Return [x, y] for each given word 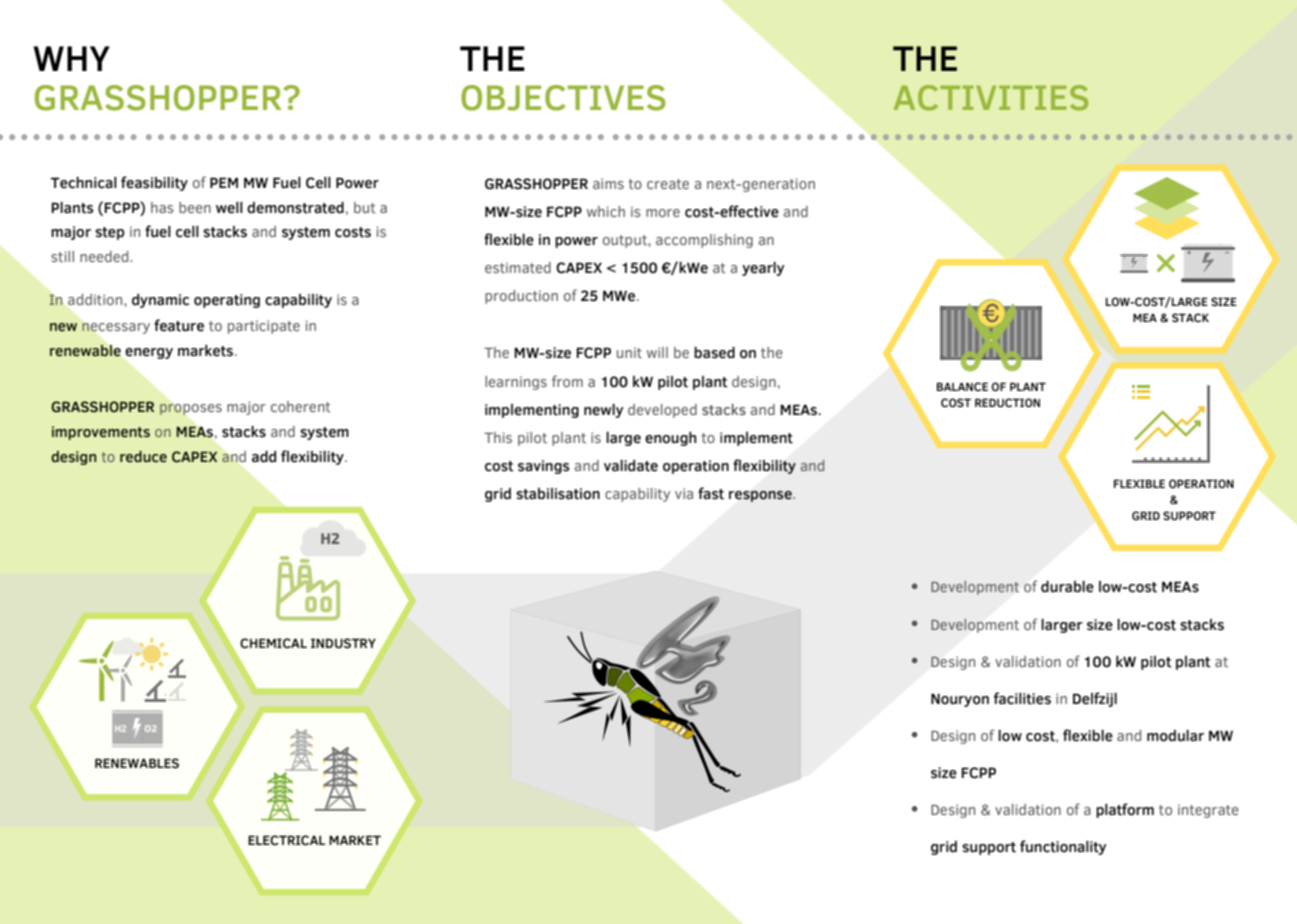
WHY [71, 58]
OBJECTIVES [563, 98]
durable [1067, 587]
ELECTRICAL [286, 840]
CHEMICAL [273, 643]
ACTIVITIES [991, 98]
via [684, 493]
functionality [1063, 847]
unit [629, 352]
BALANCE [962, 386]
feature [179, 325]
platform [1125, 810]
